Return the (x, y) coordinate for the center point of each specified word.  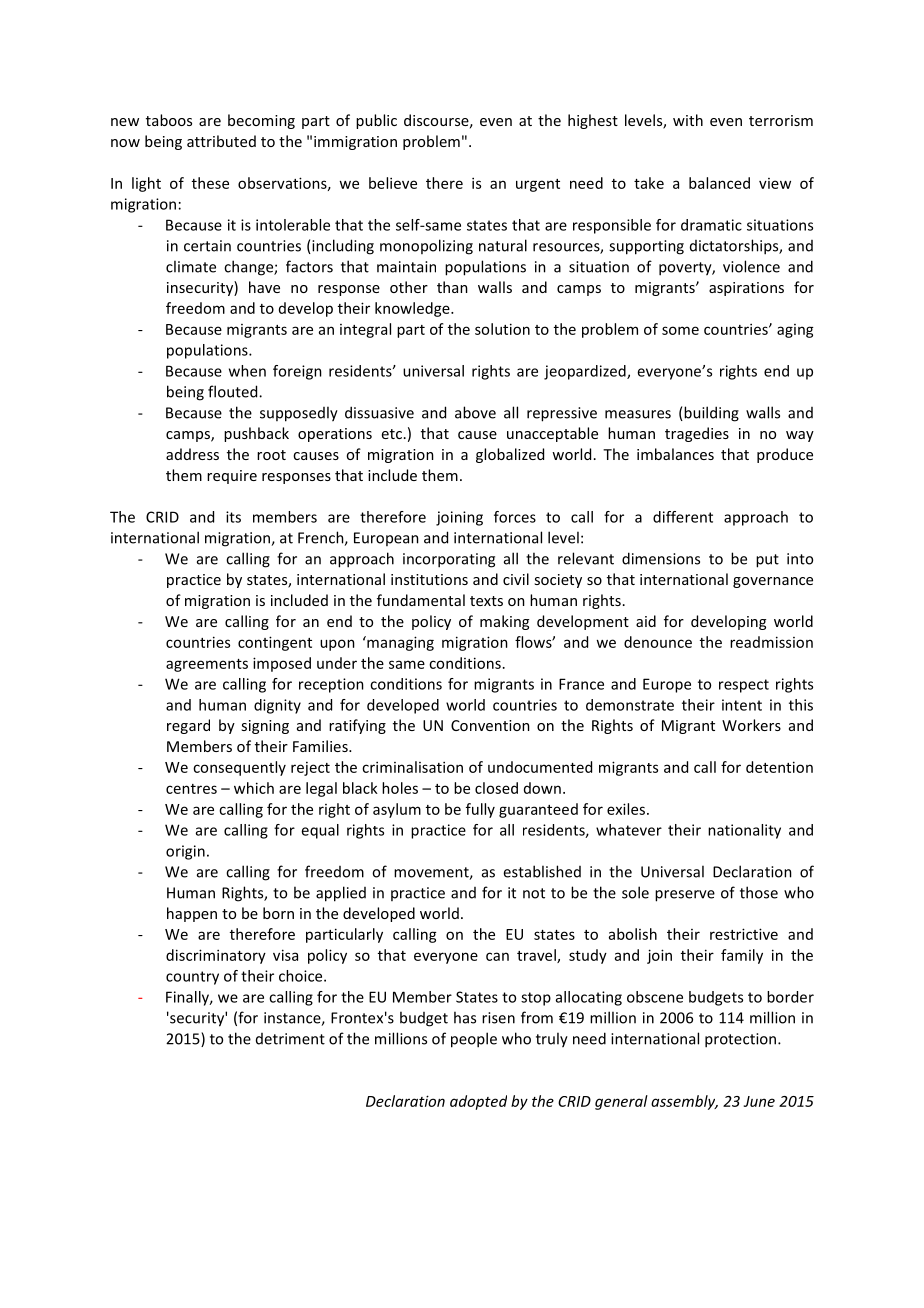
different (683, 517)
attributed (221, 141)
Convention (490, 725)
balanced (719, 183)
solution (502, 329)
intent (742, 705)
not (534, 893)
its (233, 517)
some (680, 330)
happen (192, 914)
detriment (290, 1039)
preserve (685, 896)
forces (515, 517)
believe (393, 183)
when (247, 371)
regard (188, 726)
